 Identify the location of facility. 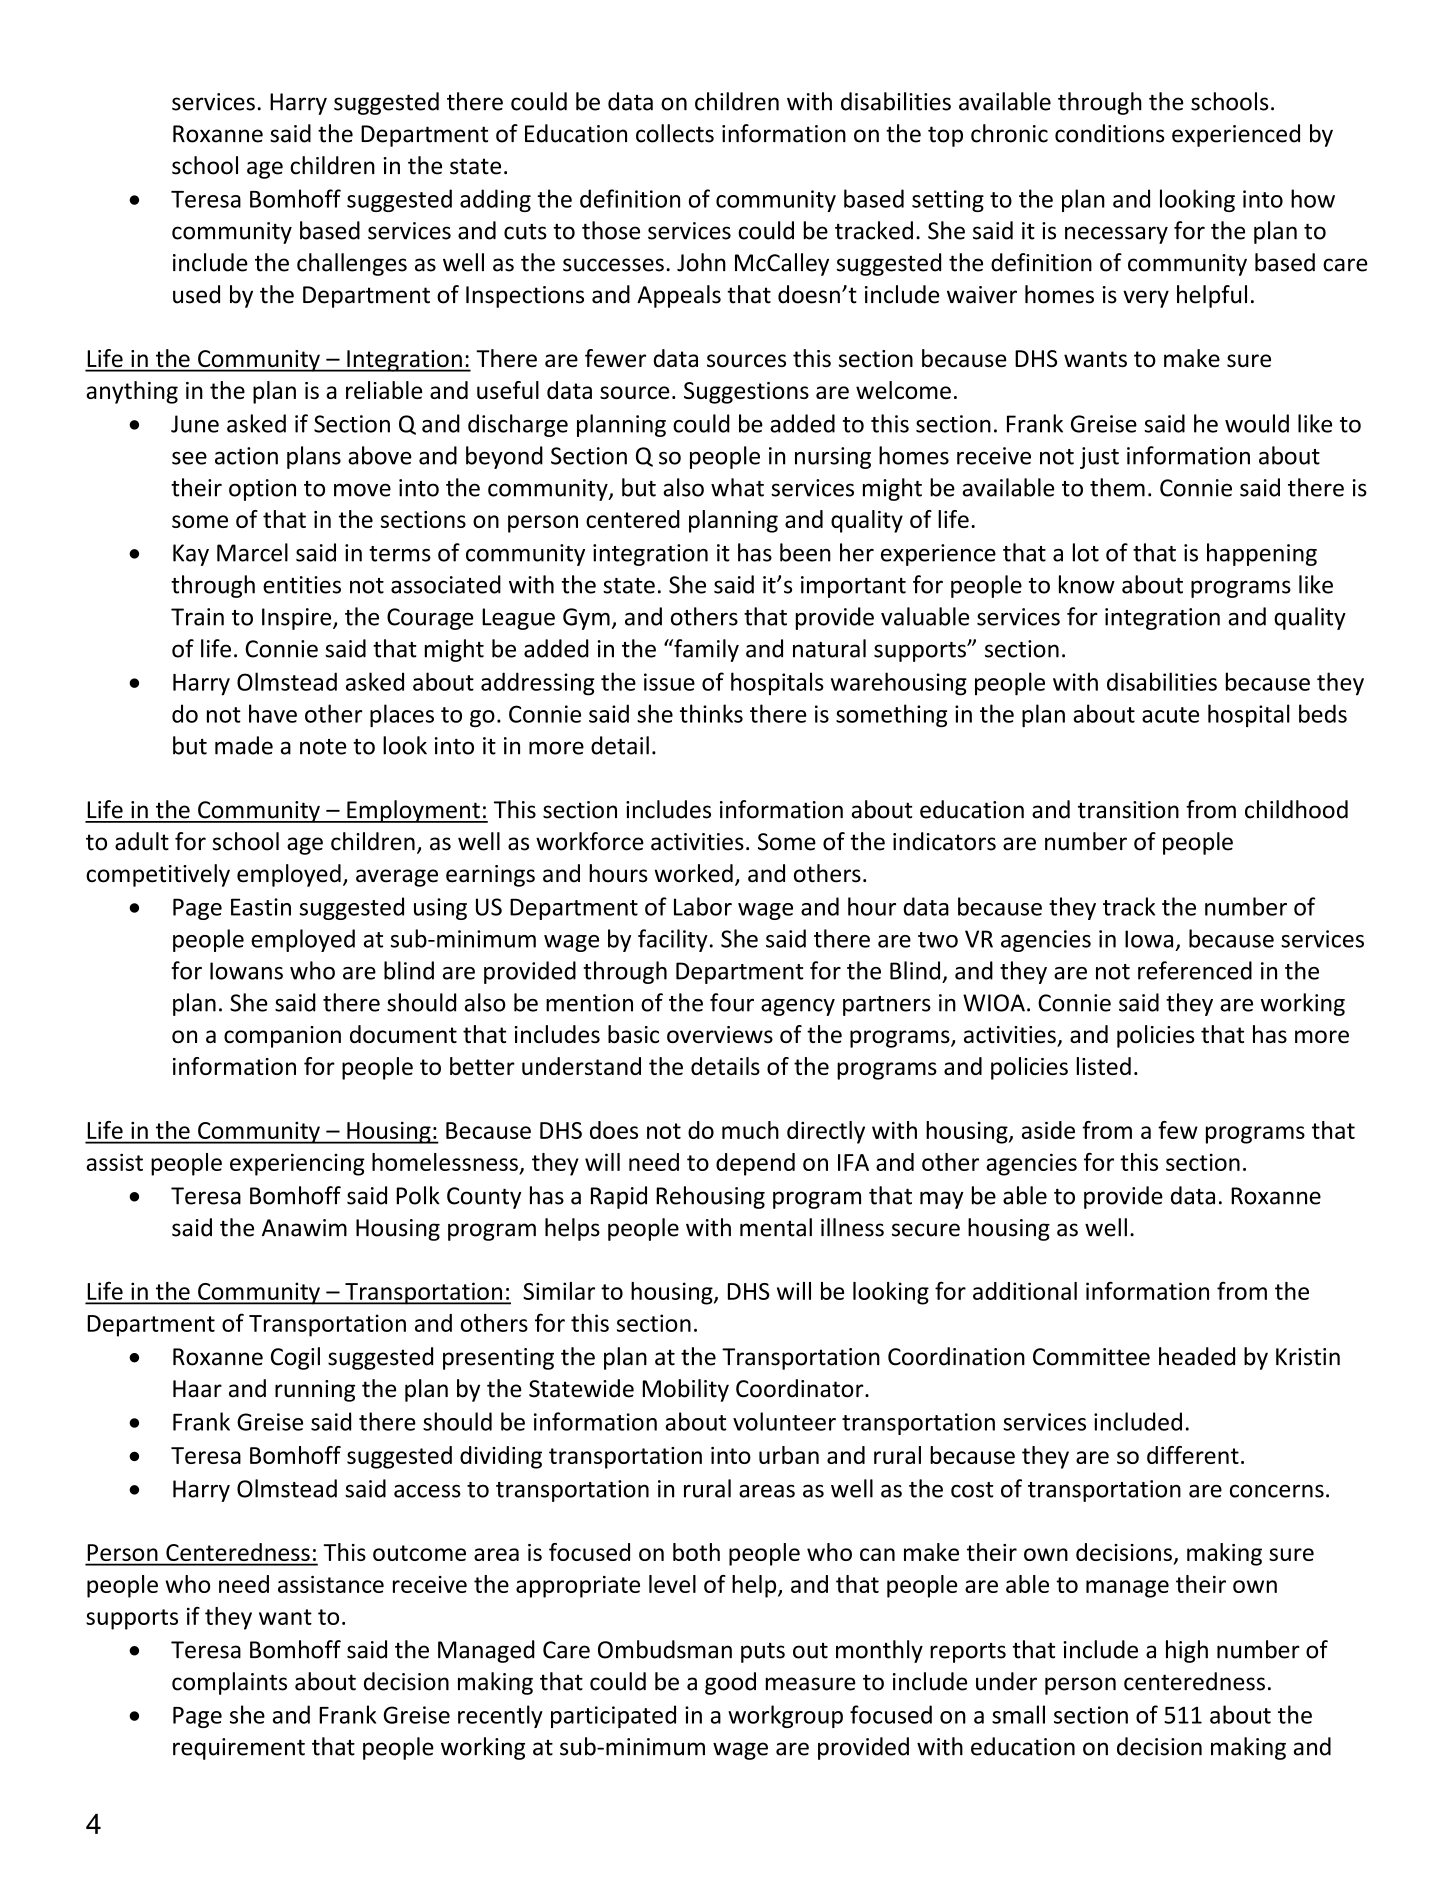
(673, 940).
